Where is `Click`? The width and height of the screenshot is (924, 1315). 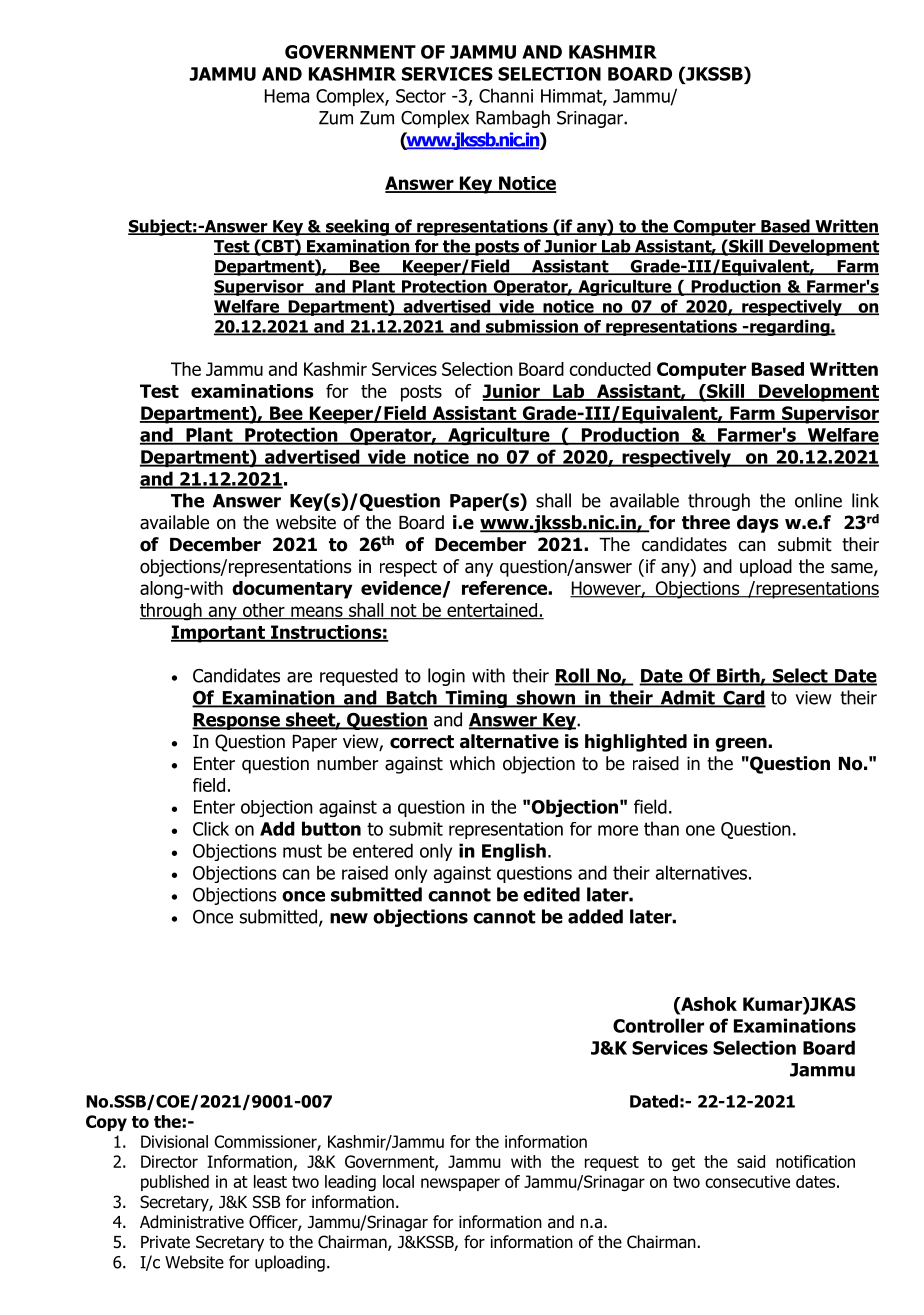
Click is located at coordinates (211, 828).
